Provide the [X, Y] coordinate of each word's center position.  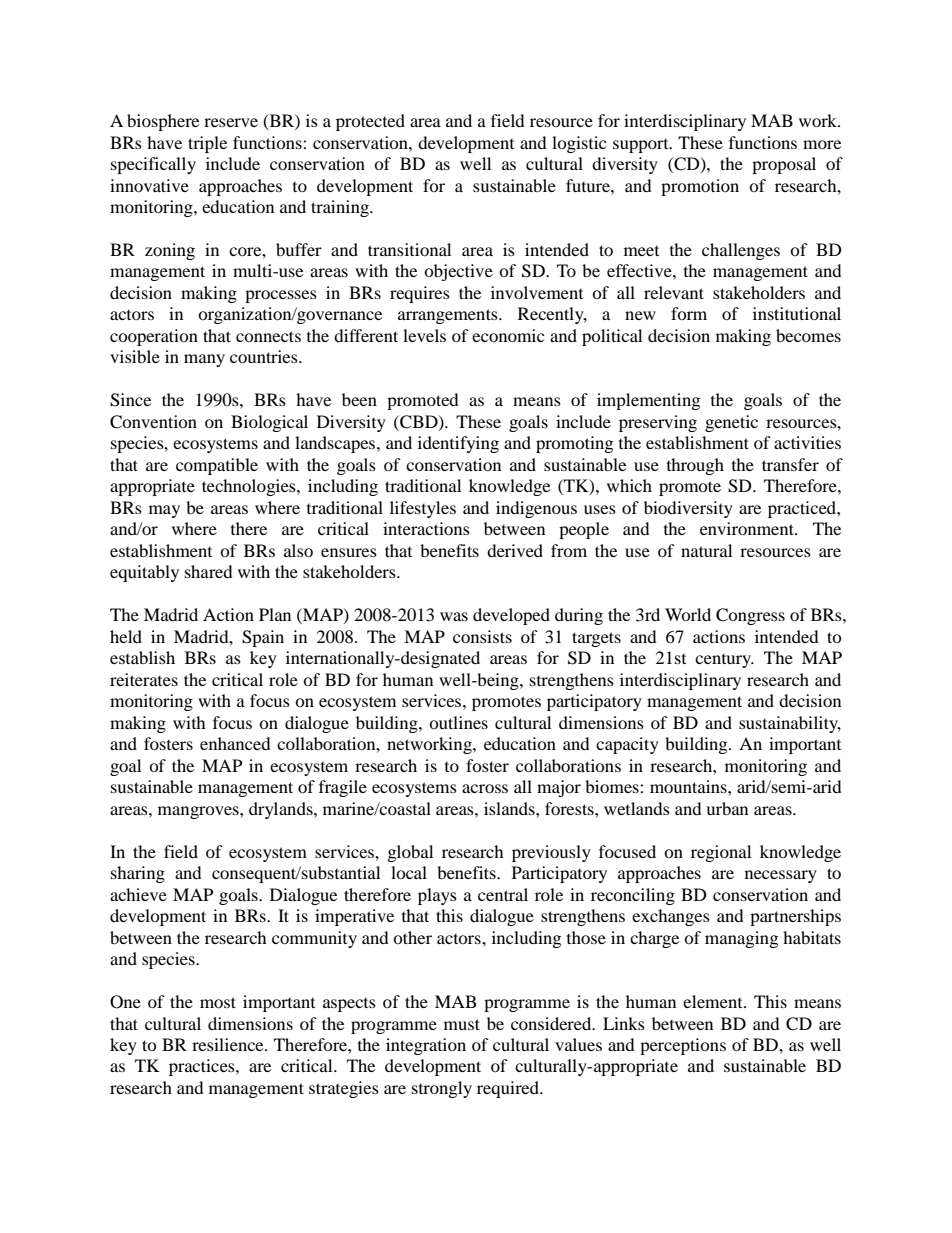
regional [721, 853]
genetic [731, 423]
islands [510, 808]
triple [207, 144]
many [204, 360]
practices [203, 1067]
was [454, 616]
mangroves [199, 812]
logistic [579, 144]
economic [508, 335]
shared [209, 571]
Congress [750, 616]
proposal [784, 165]
